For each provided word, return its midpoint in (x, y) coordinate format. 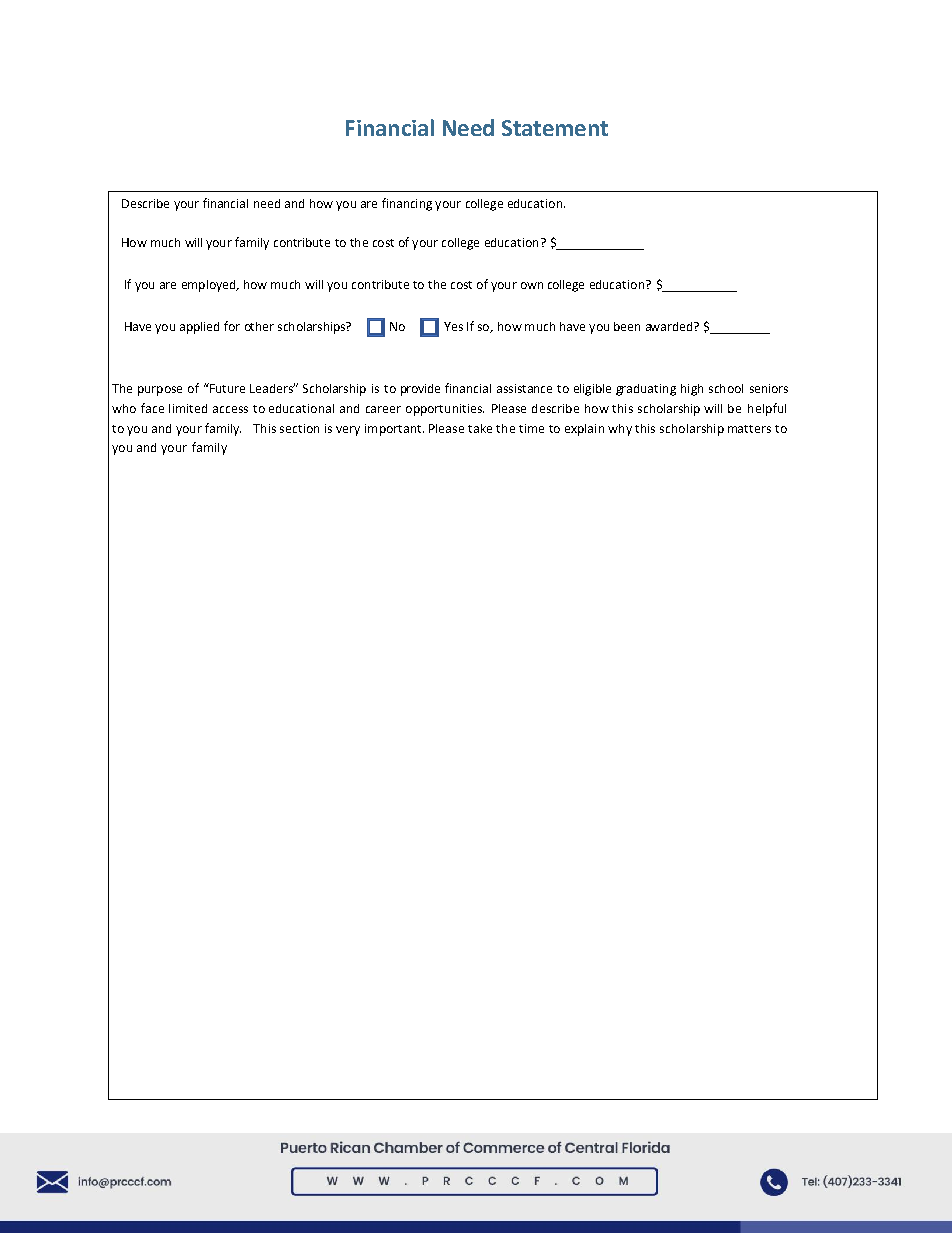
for (232, 326)
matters (749, 429)
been (627, 326)
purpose (160, 391)
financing (407, 204)
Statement (555, 128)
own (532, 285)
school (726, 388)
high (692, 390)
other (259, 326)
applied (199, 328)
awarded (670, 326)
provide (420, 390)
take (480, 428)
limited (188, 408)
